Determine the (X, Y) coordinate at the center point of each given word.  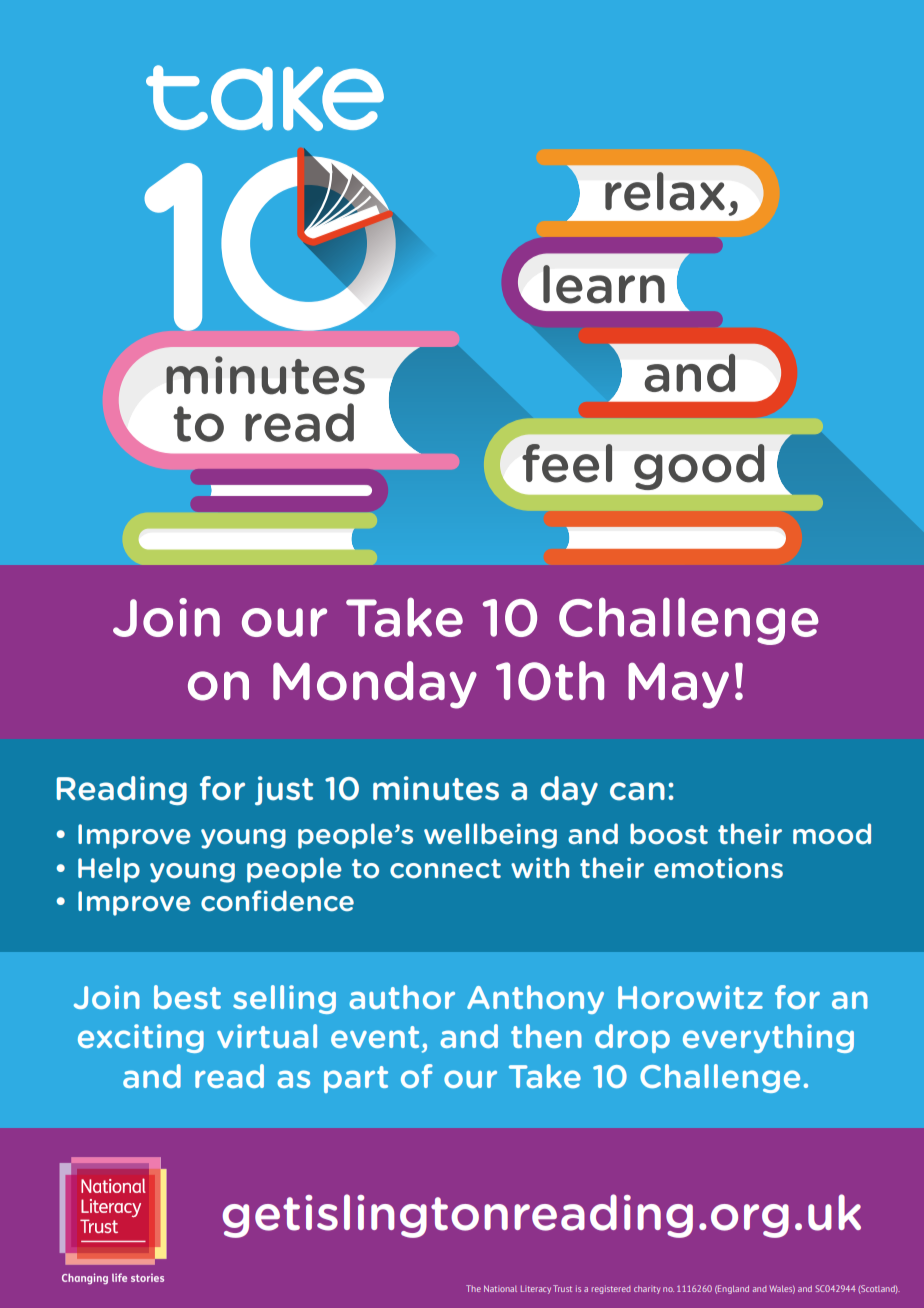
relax (665, 191)
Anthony (535, 999)
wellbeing (490, 836)
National (500, 1288)
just (284, 791)
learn (604, 284)
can (637, 791)
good (699, 467)
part (356, 1079)
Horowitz (690, 997)
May (678, 686)
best (187, 997)
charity (647, 1289)
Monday (375, 685)
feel (567, 463)
